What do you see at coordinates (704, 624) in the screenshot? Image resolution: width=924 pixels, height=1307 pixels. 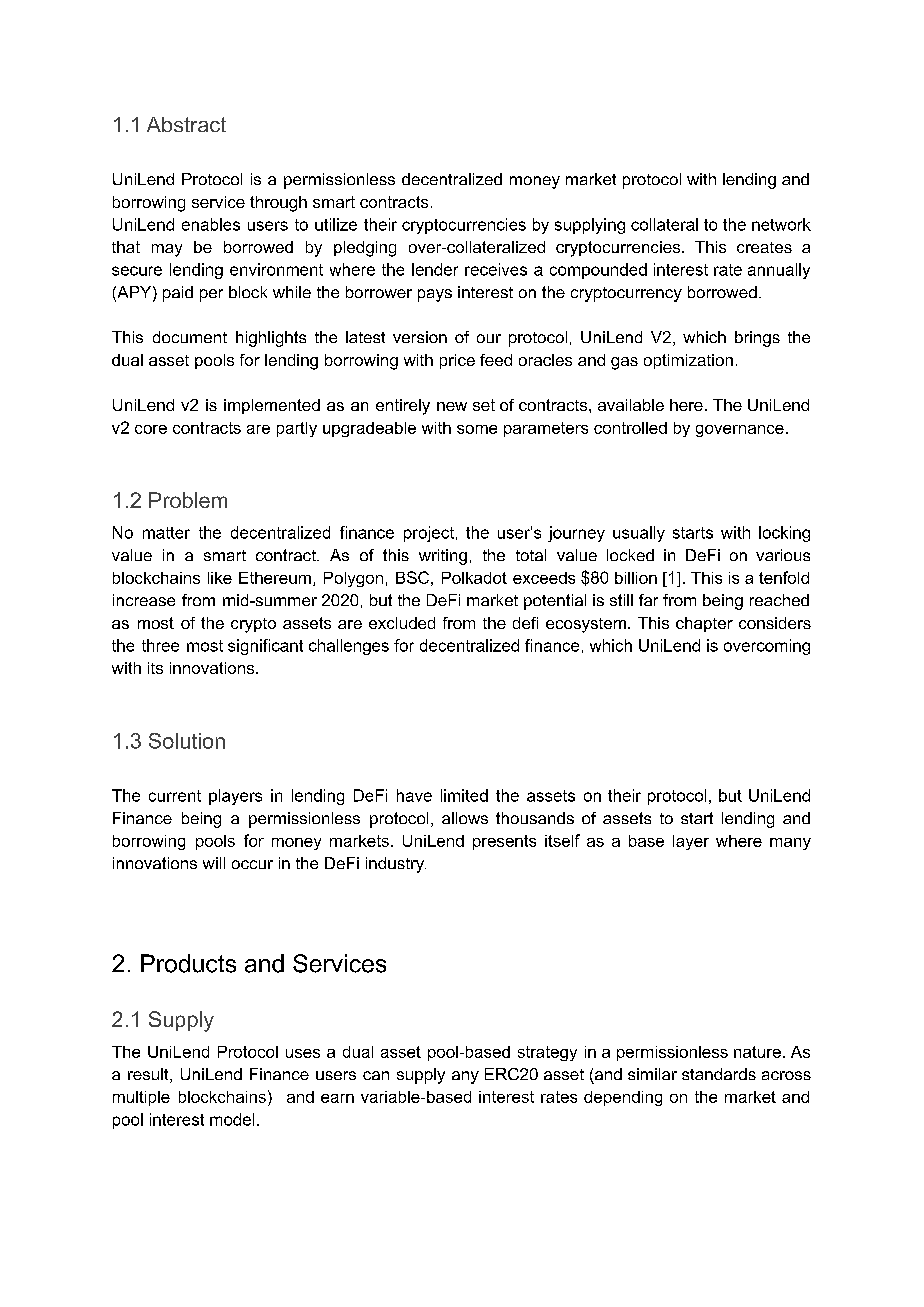 I see `chapter` at bounding box center [704, 624].
